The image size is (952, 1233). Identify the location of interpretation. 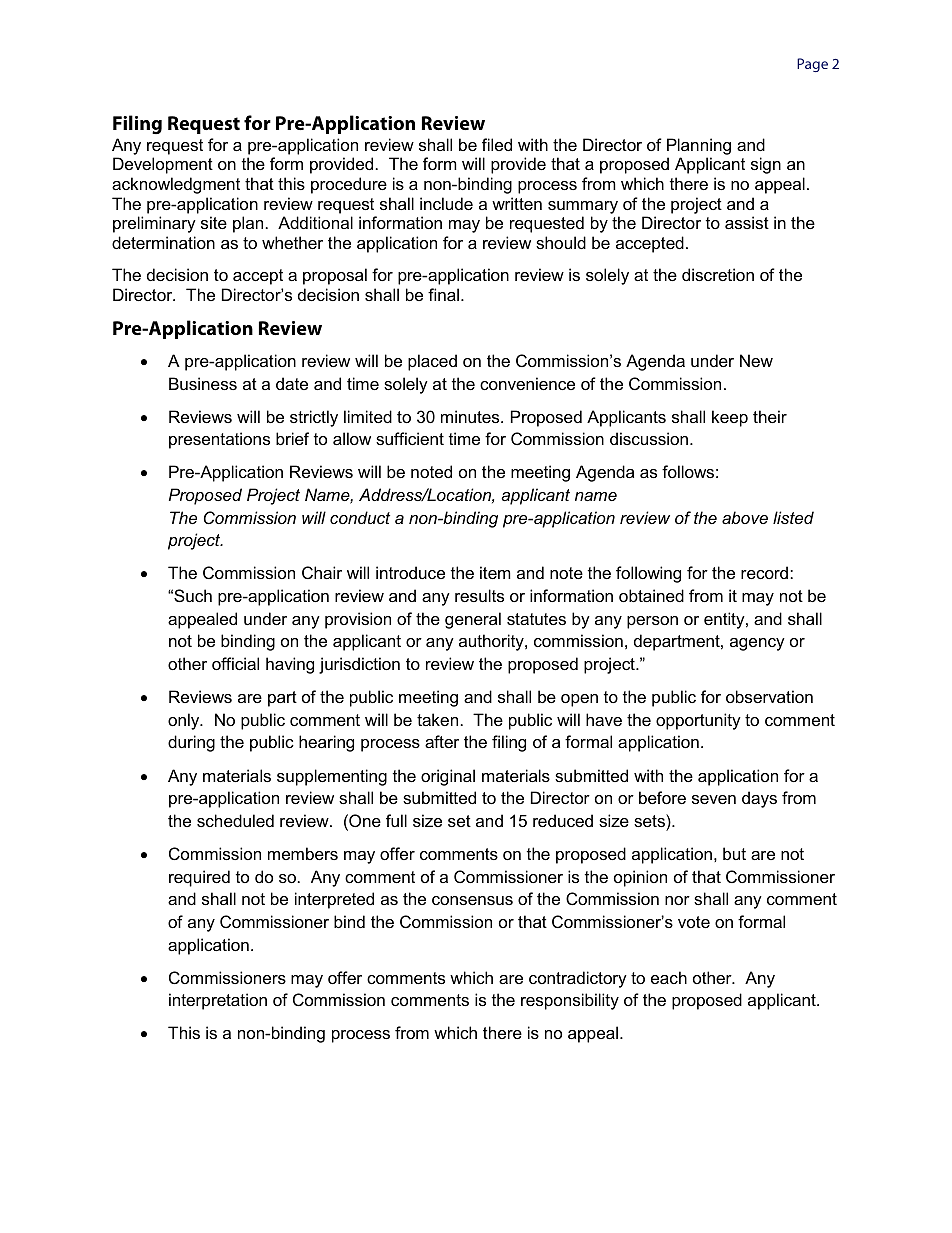
(218, 1001).
